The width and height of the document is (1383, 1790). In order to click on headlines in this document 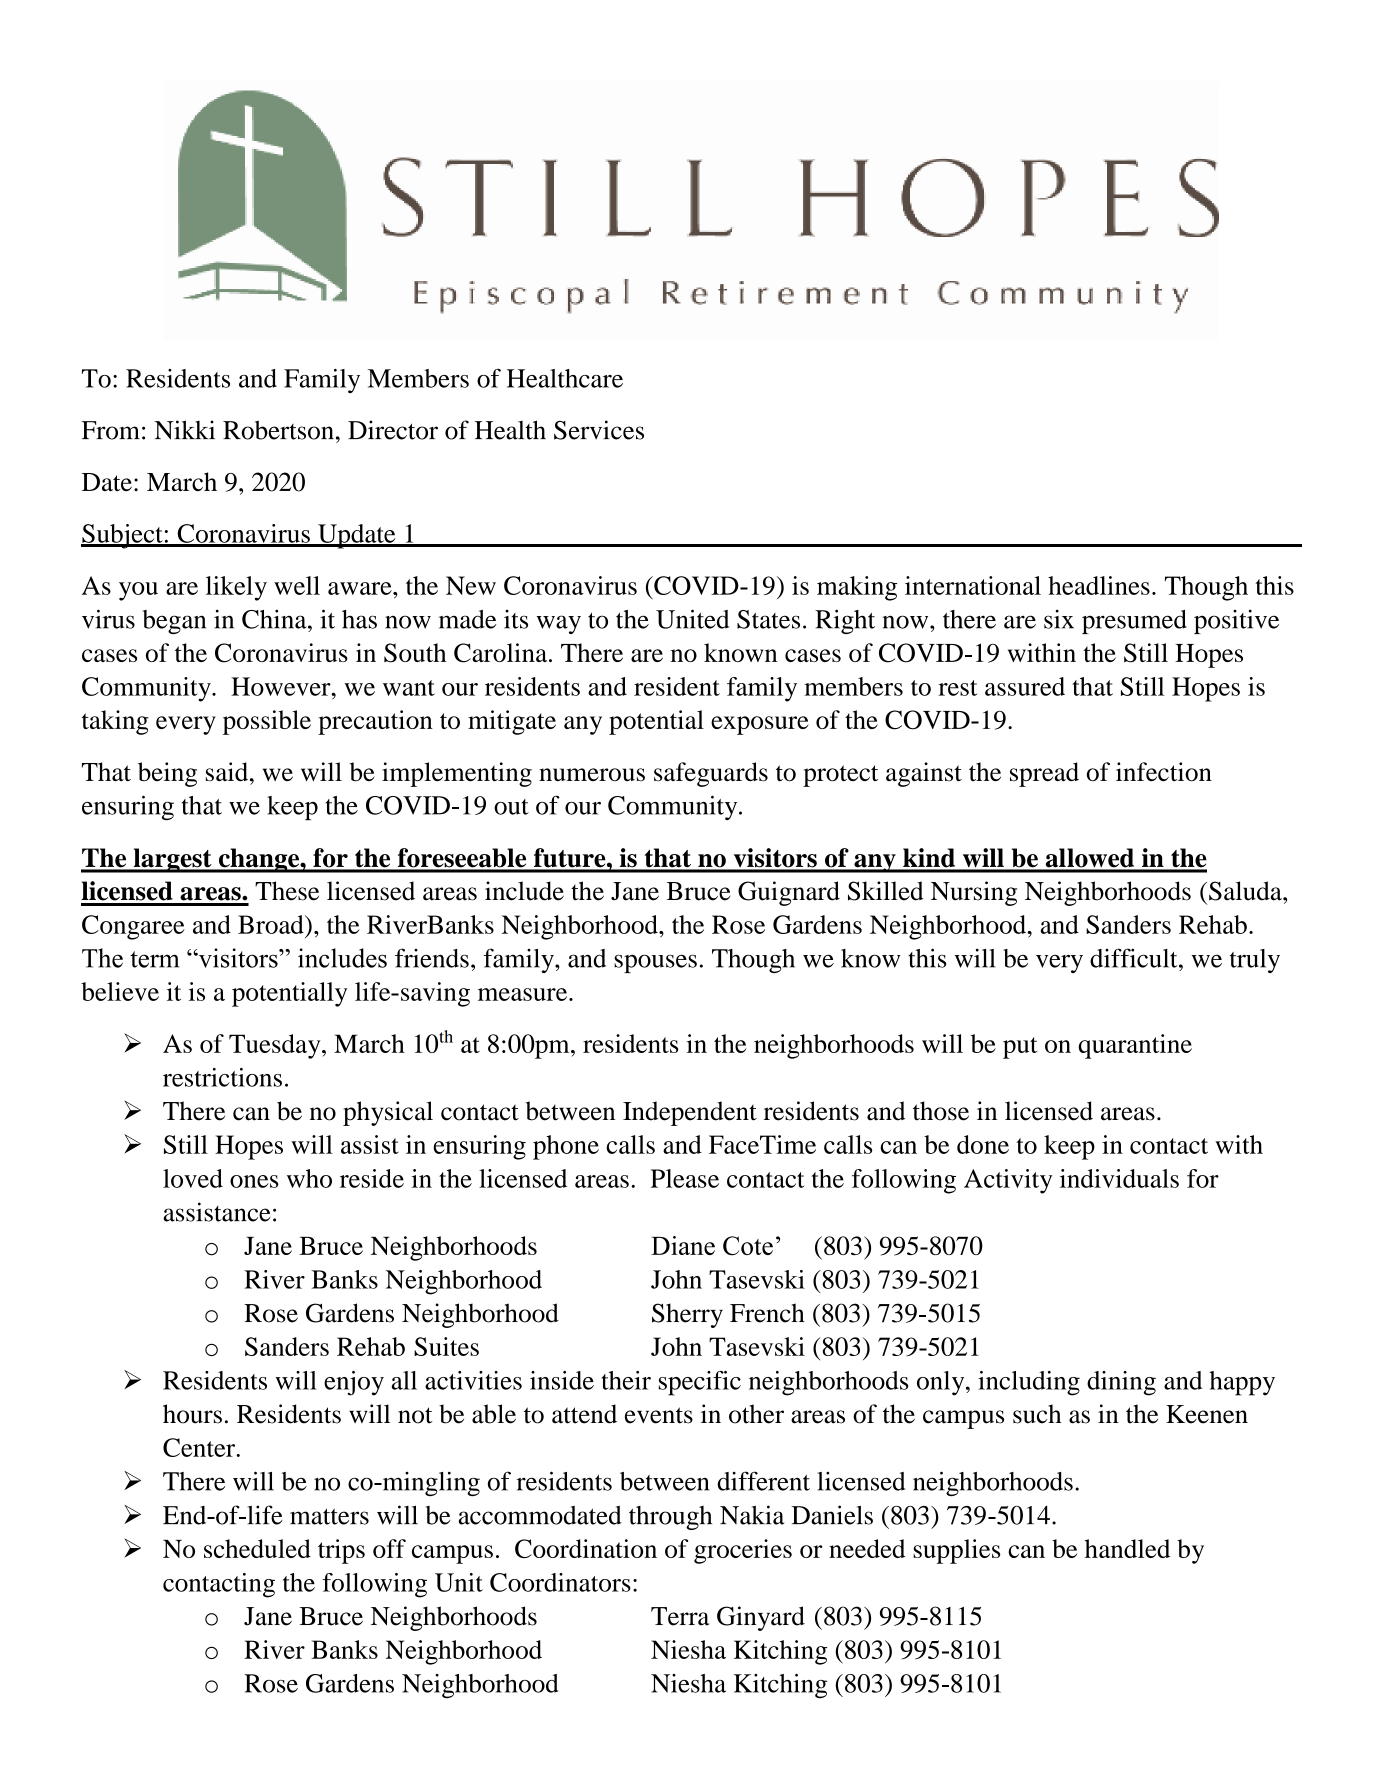, I will do `click(1099, 585)`.
